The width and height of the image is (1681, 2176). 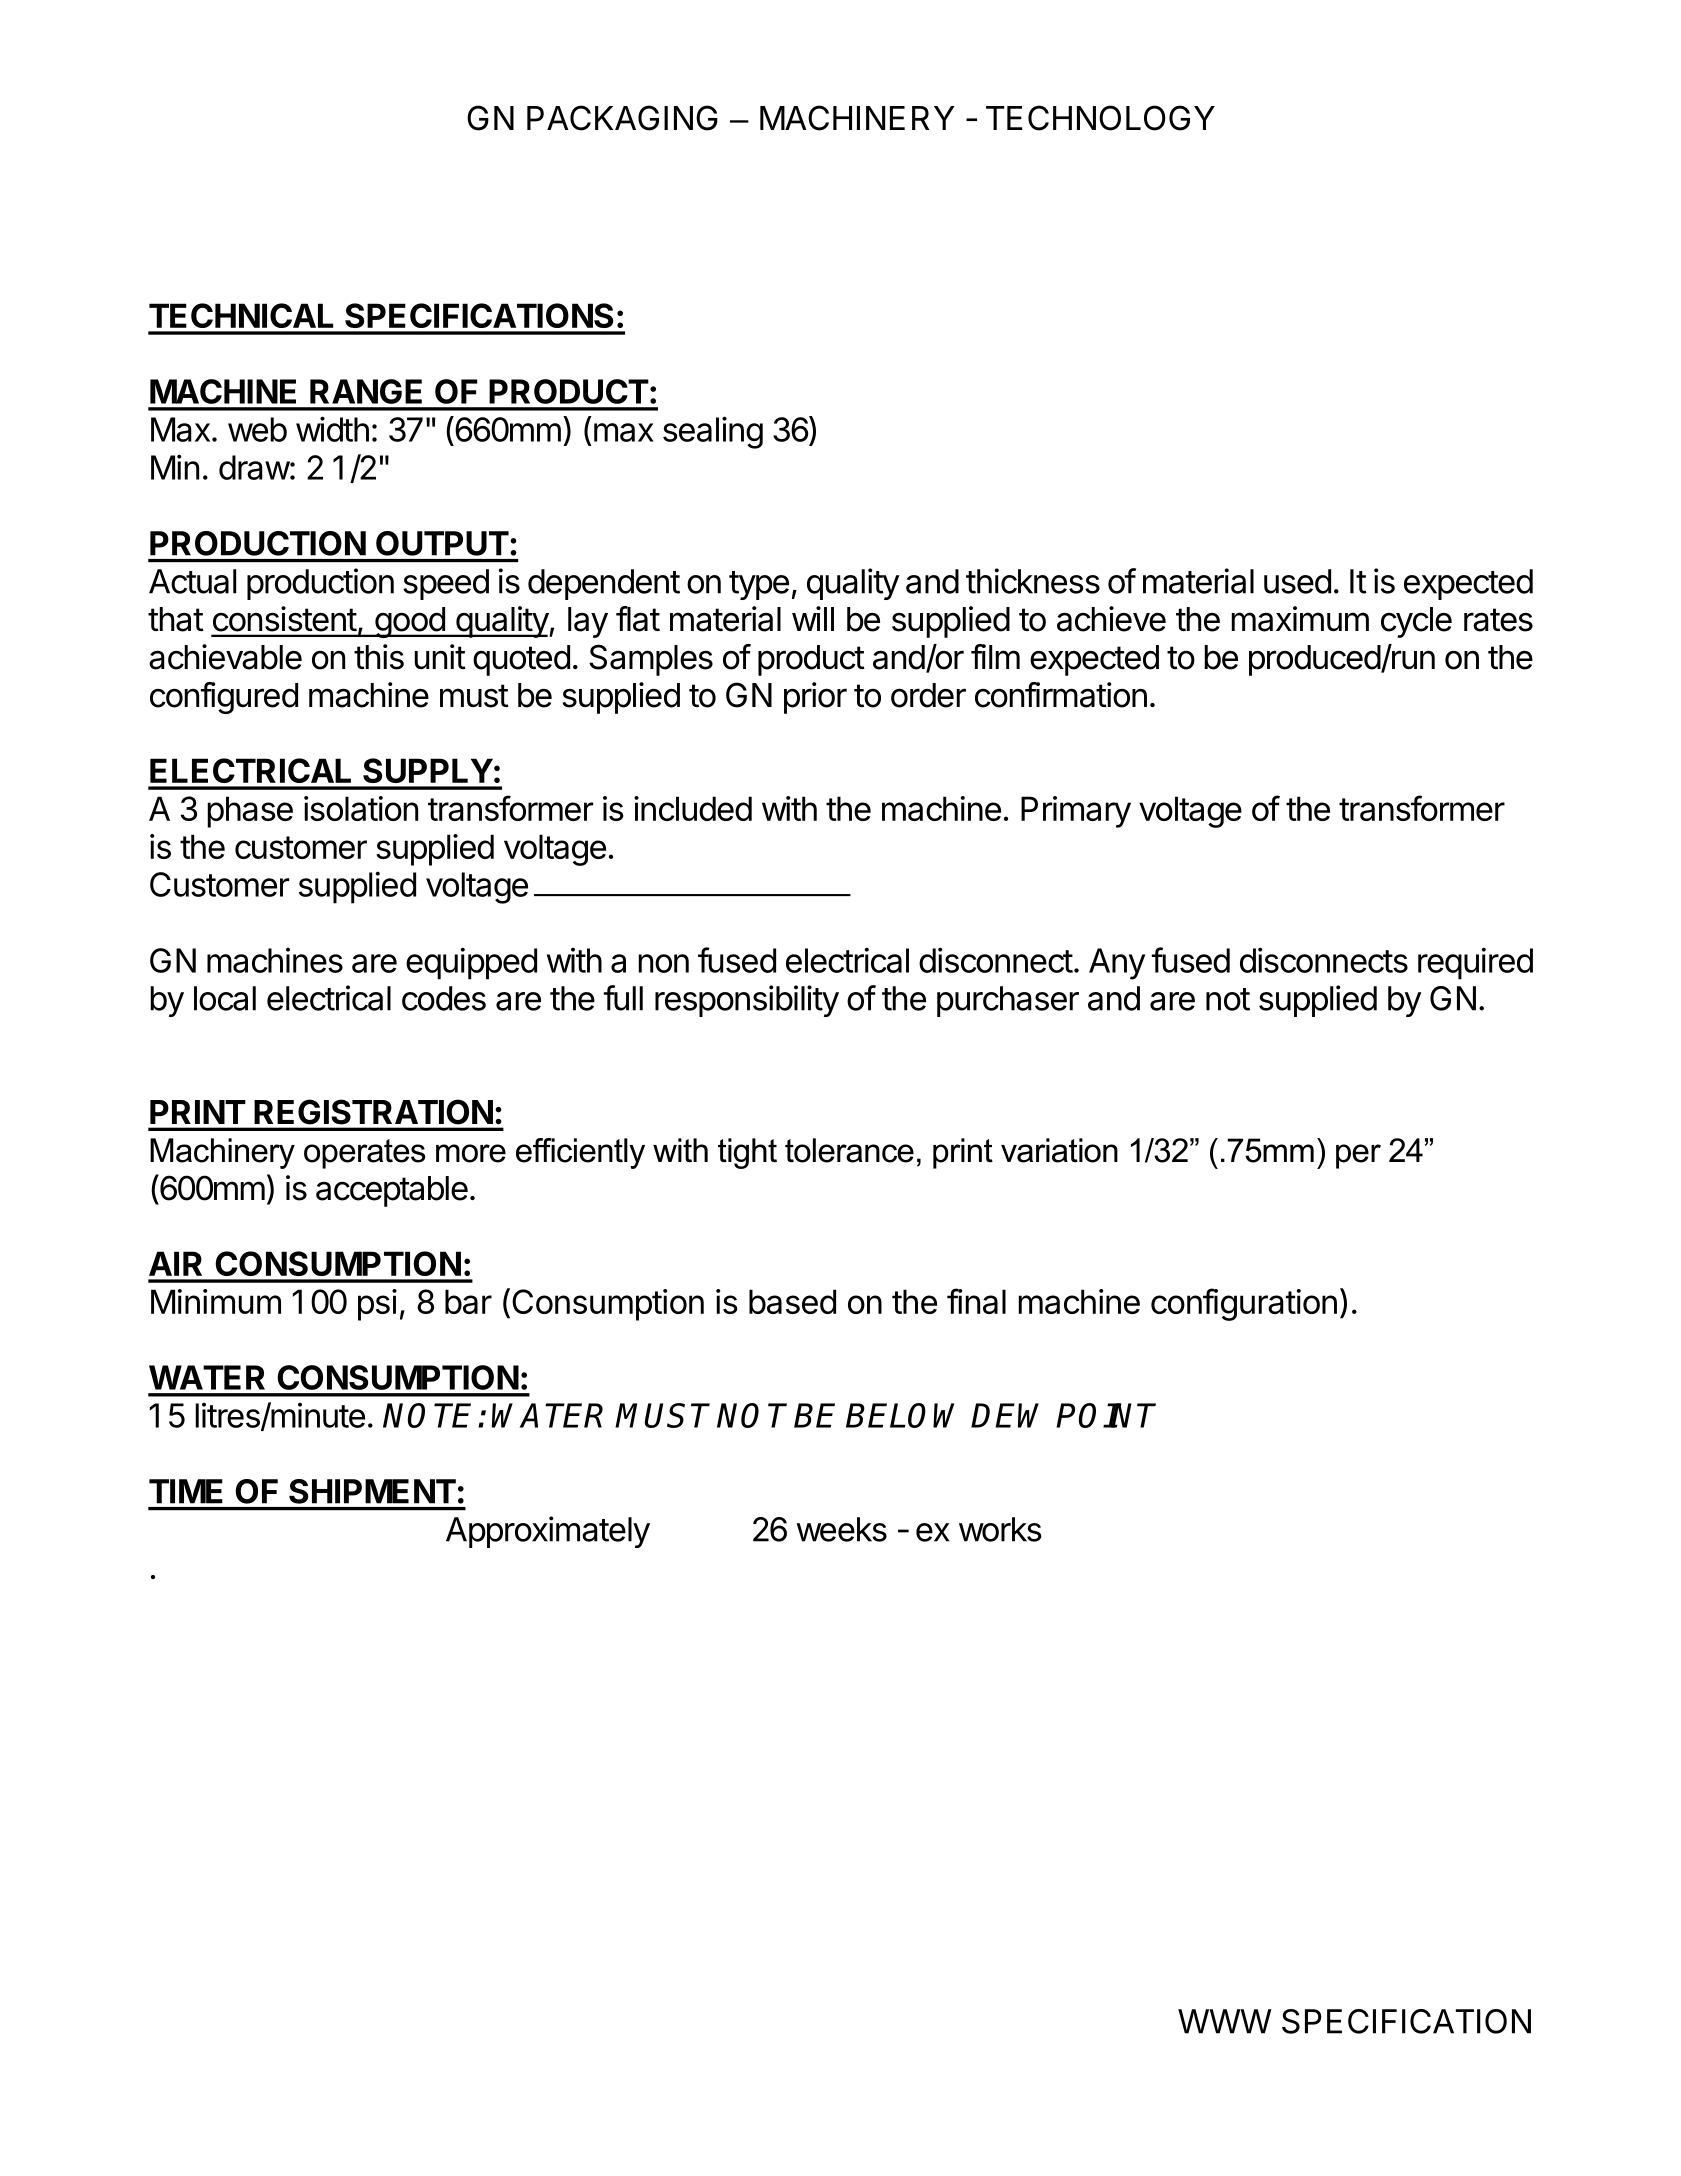 I want to click on Approximately, so click(x=548, y=1532).
